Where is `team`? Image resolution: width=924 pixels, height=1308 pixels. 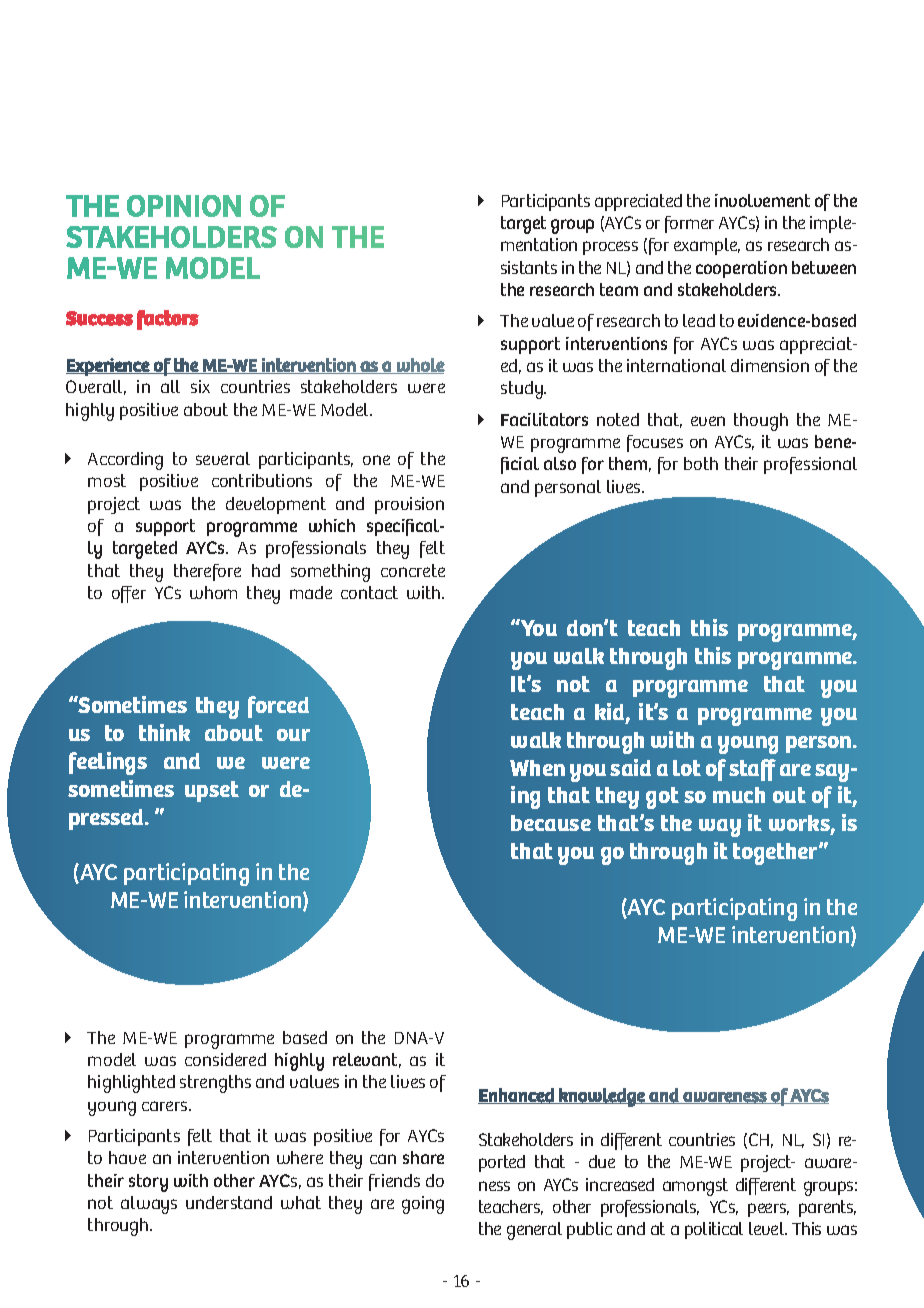
team is located at coordinates (619, 289).
